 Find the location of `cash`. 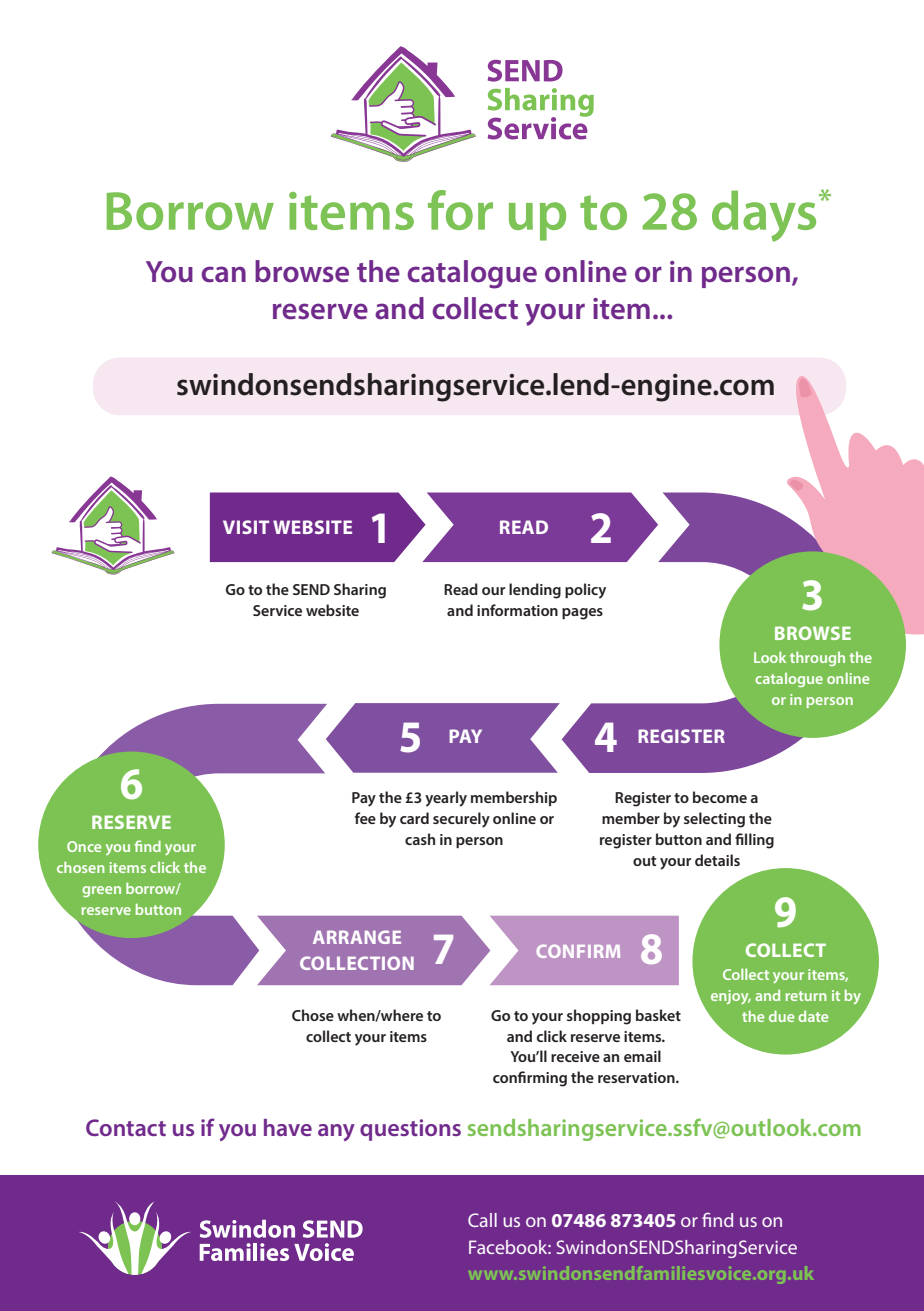

cash is located at coordinates (420, 839).
